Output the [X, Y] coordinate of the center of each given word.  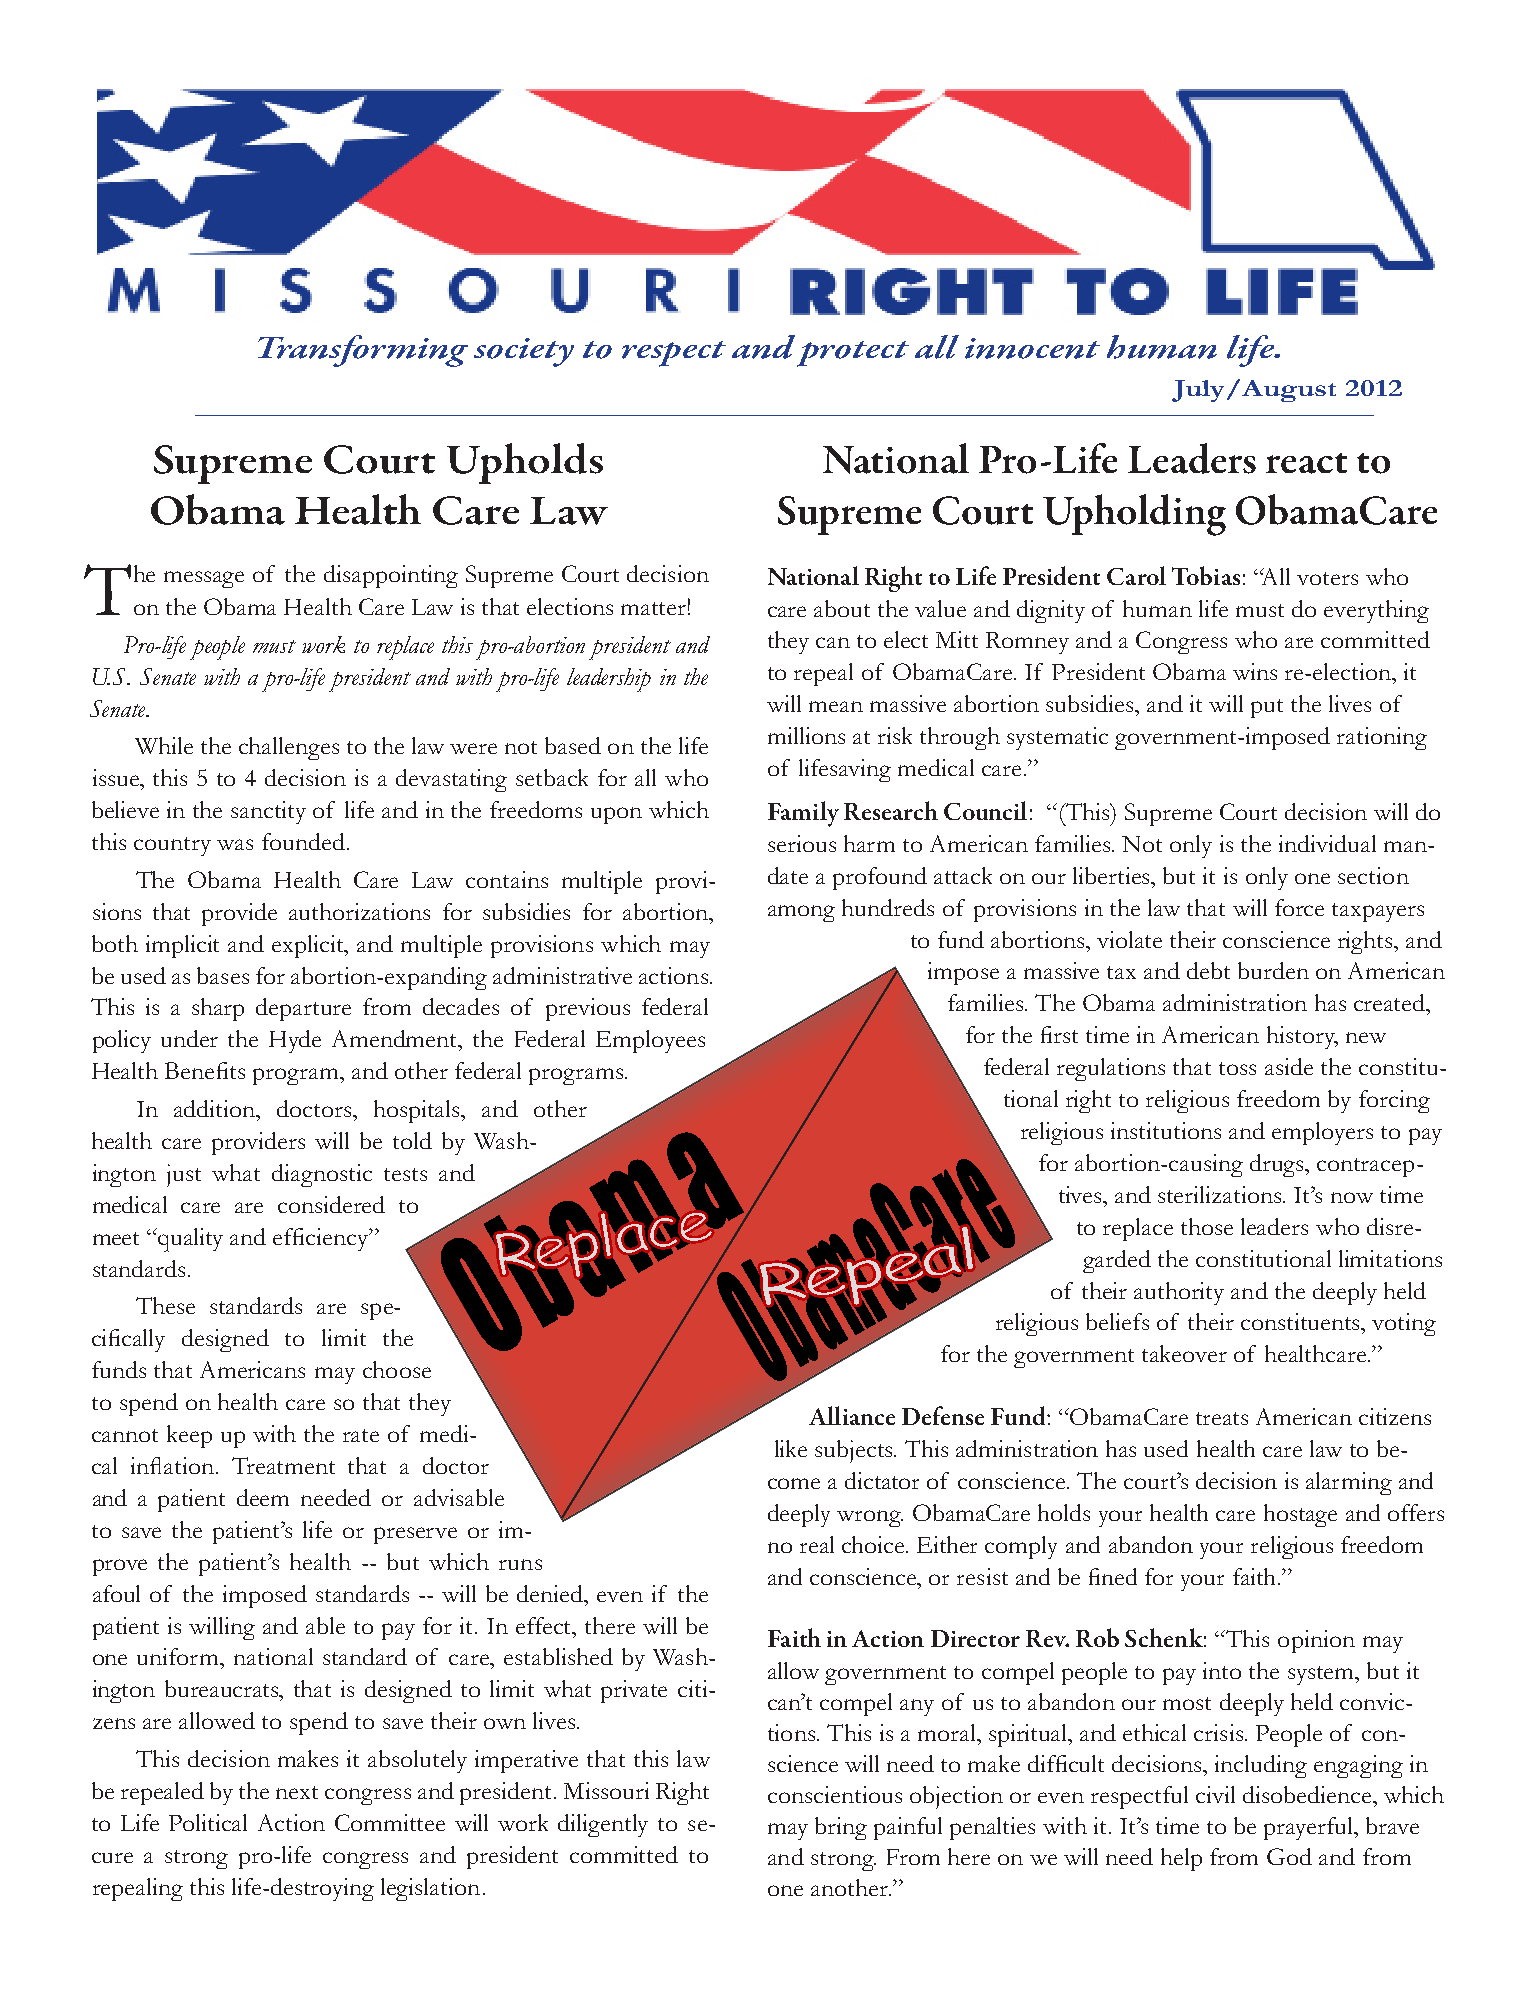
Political [208, 1822]
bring [841, 1828]
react [1306, 463]
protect [853, 354]
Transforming [363, 351]
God [1289, 1856]
